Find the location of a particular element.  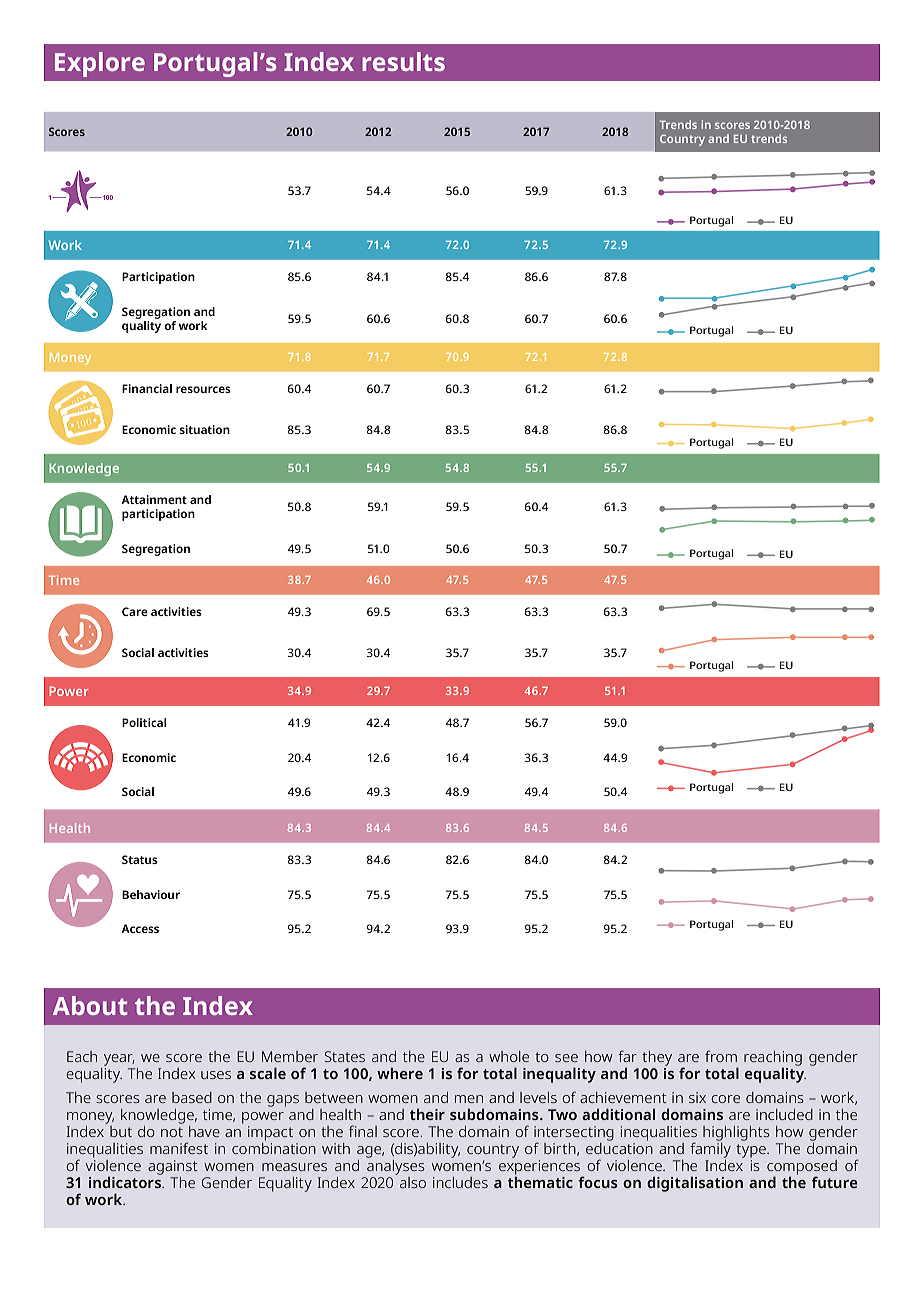

Behaviour is located at coordinates (151, 894).
